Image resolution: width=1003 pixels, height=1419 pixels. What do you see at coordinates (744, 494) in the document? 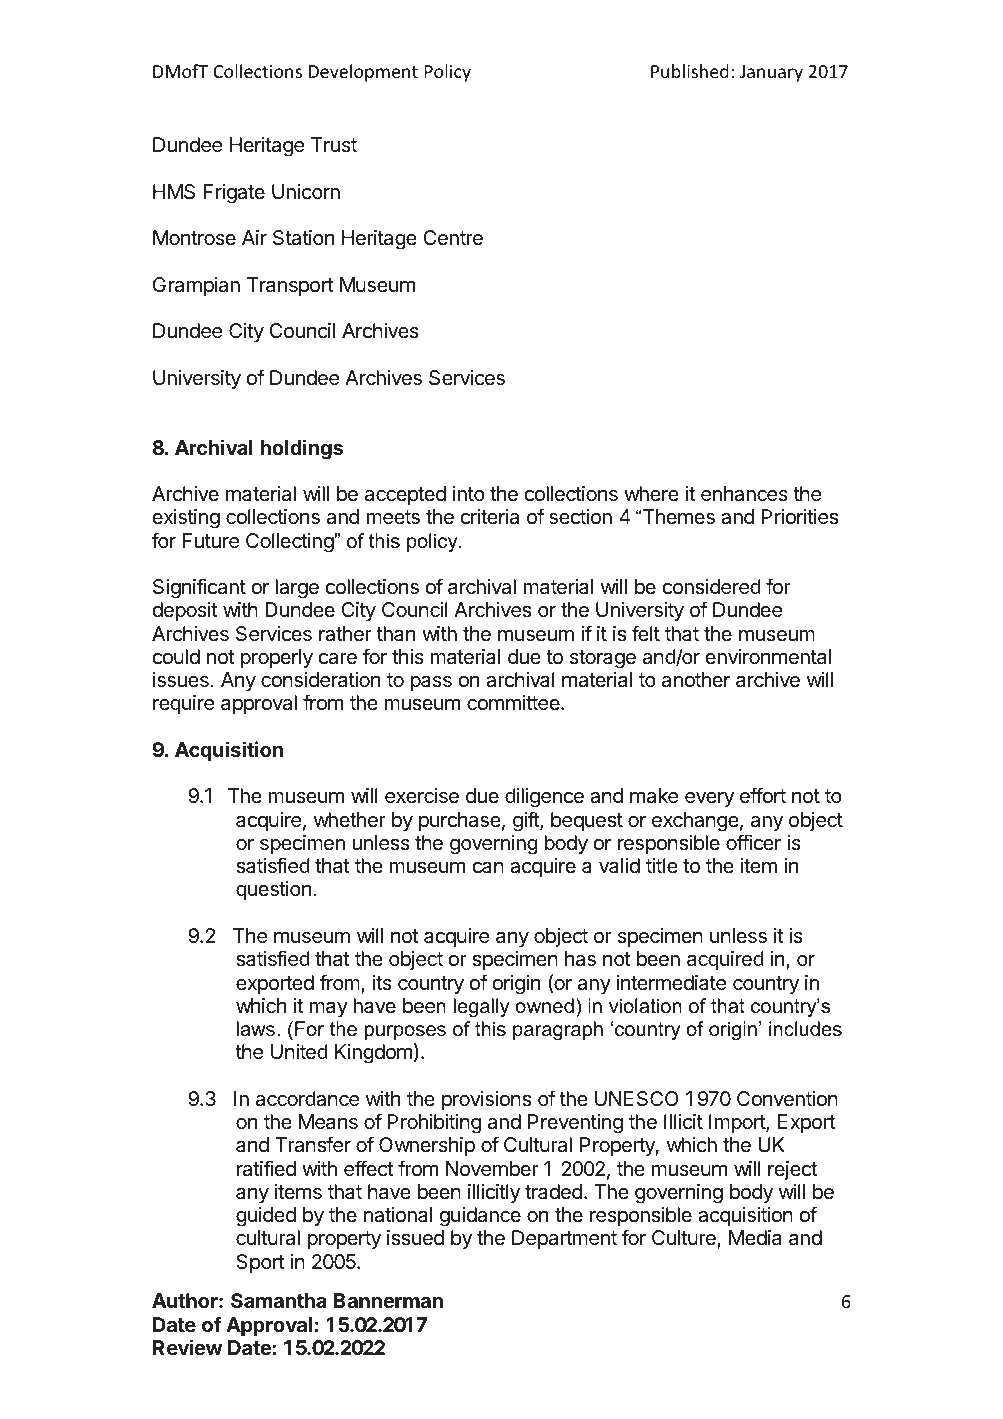
I see `enhances` at bounding box center [744, 494].
